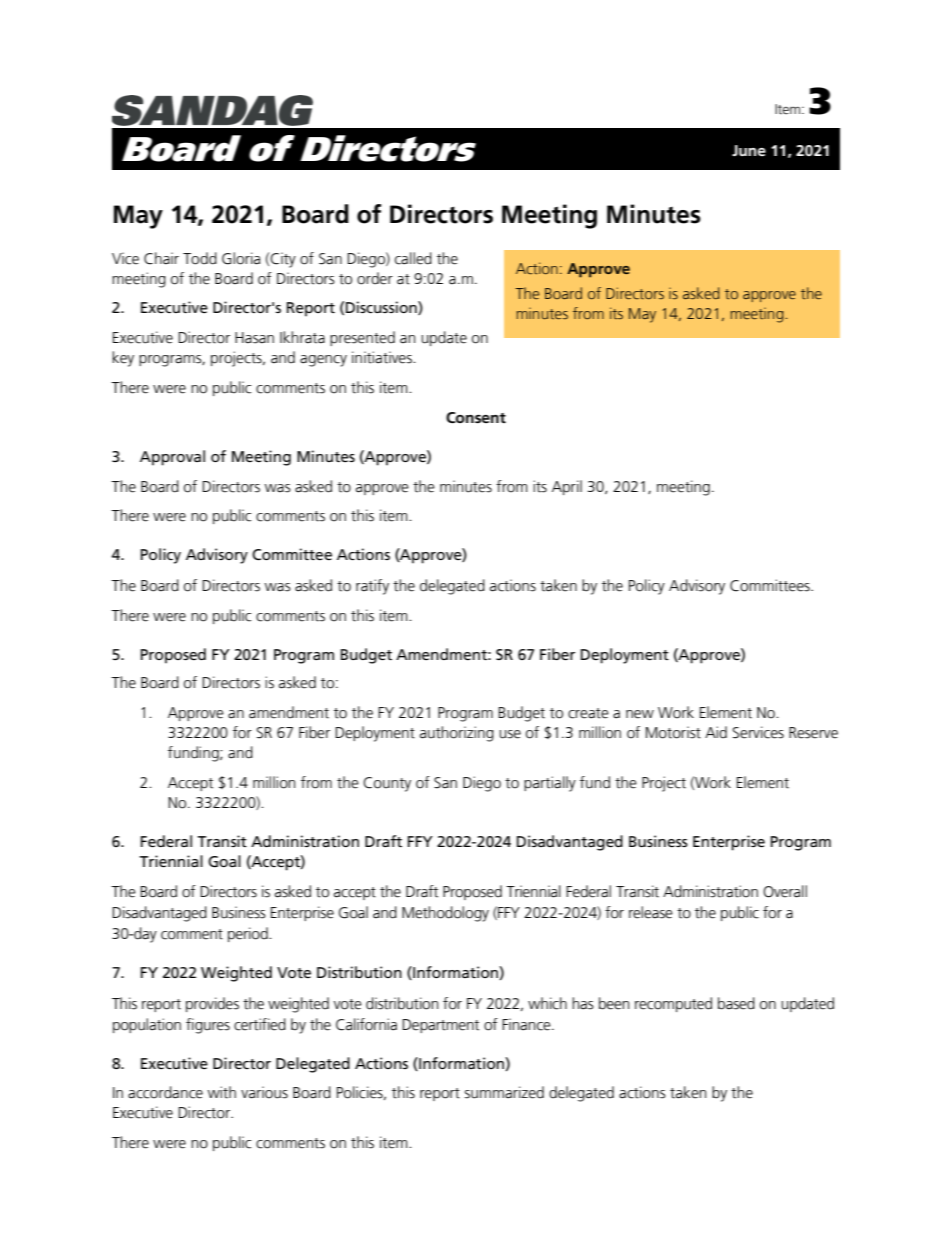 The image size is (952, 1233). Describe the element at coordinates (221, 1092) in the screenshot. I see `with` at that location.
